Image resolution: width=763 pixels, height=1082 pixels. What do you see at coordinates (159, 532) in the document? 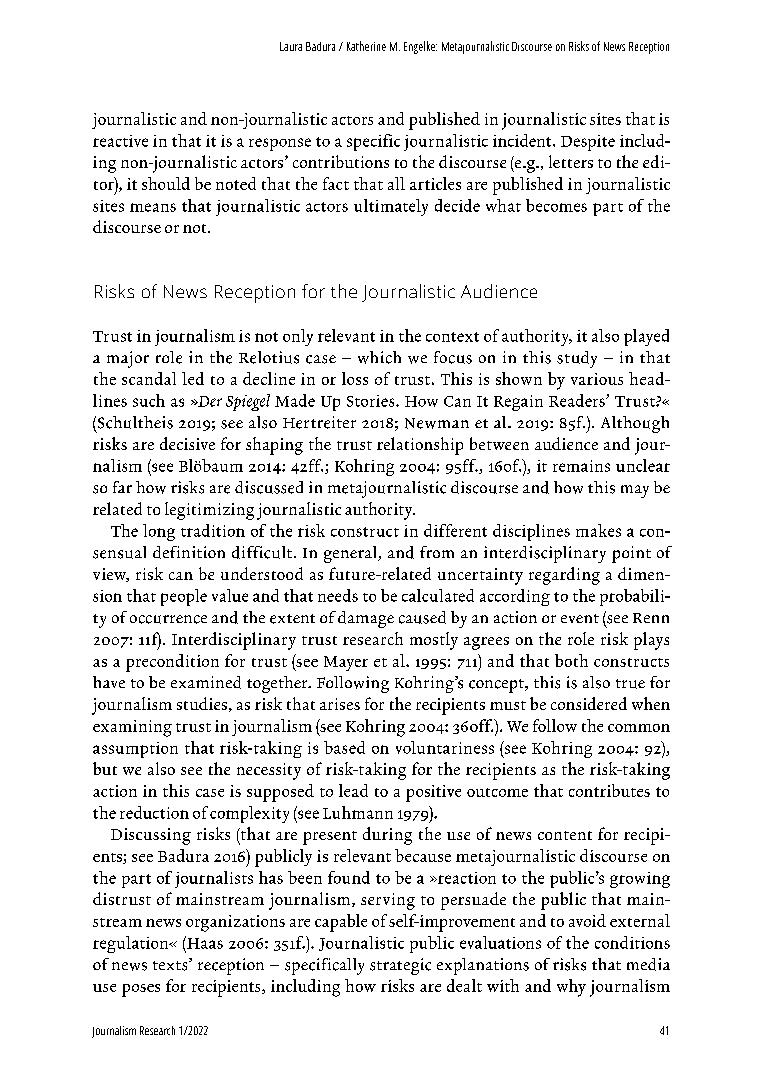
I see `long` at bounding box center [159, 532].
